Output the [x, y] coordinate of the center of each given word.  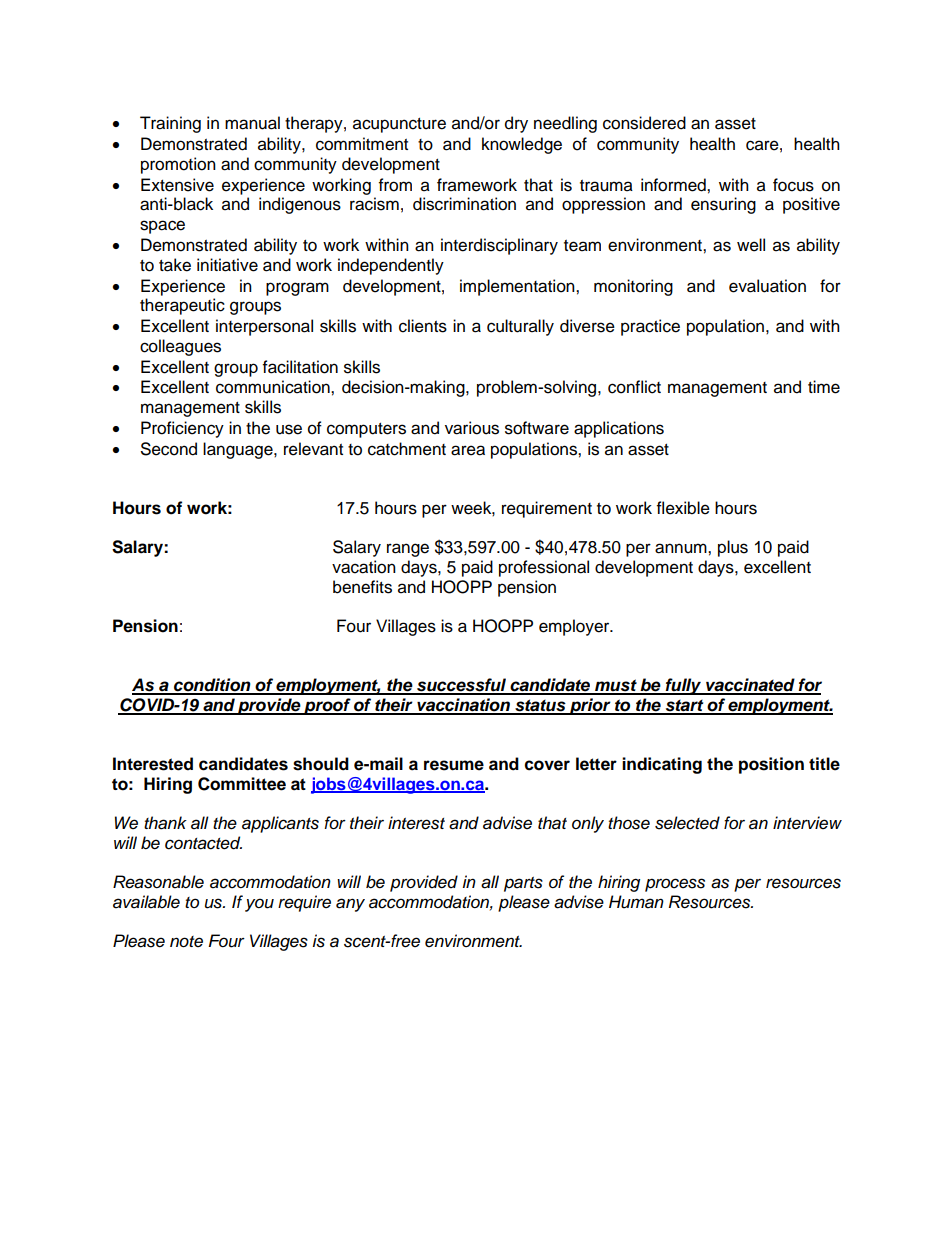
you [259, 905]
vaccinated [750, 686]
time [824, 387]
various [472, 428]
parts [523, 884]
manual [252, 123]
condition [212, 686]
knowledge [522, 145]
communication [274, 387]
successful [462, 686]
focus [793, 185]
